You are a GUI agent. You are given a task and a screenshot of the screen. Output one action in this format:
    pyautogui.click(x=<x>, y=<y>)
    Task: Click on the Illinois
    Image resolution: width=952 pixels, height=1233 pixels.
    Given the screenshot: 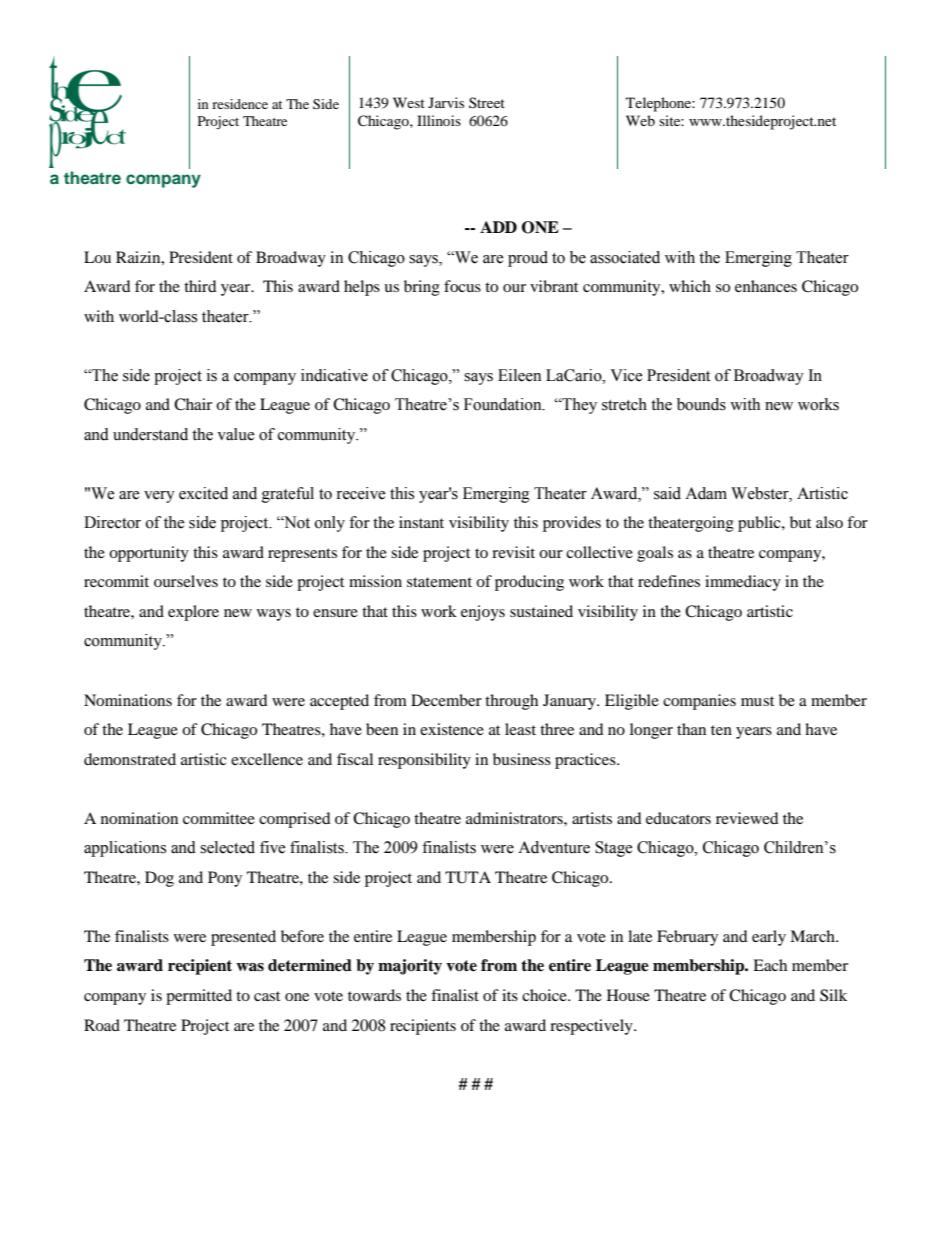 What is the action you would take?
    pyautogui.click(x=439, y=120)
